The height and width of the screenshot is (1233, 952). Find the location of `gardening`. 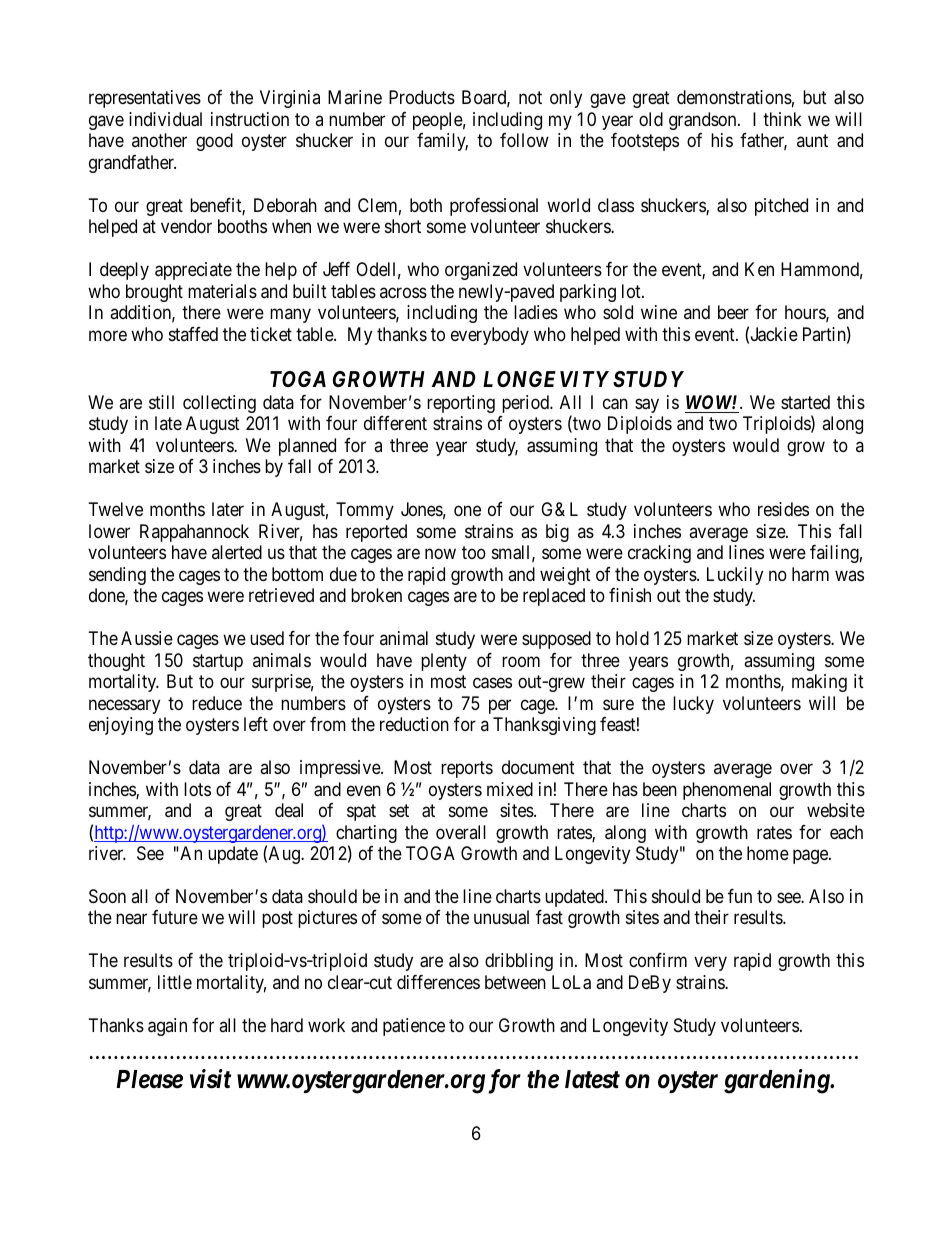

gardening is located at coordinates (777, 1081).
